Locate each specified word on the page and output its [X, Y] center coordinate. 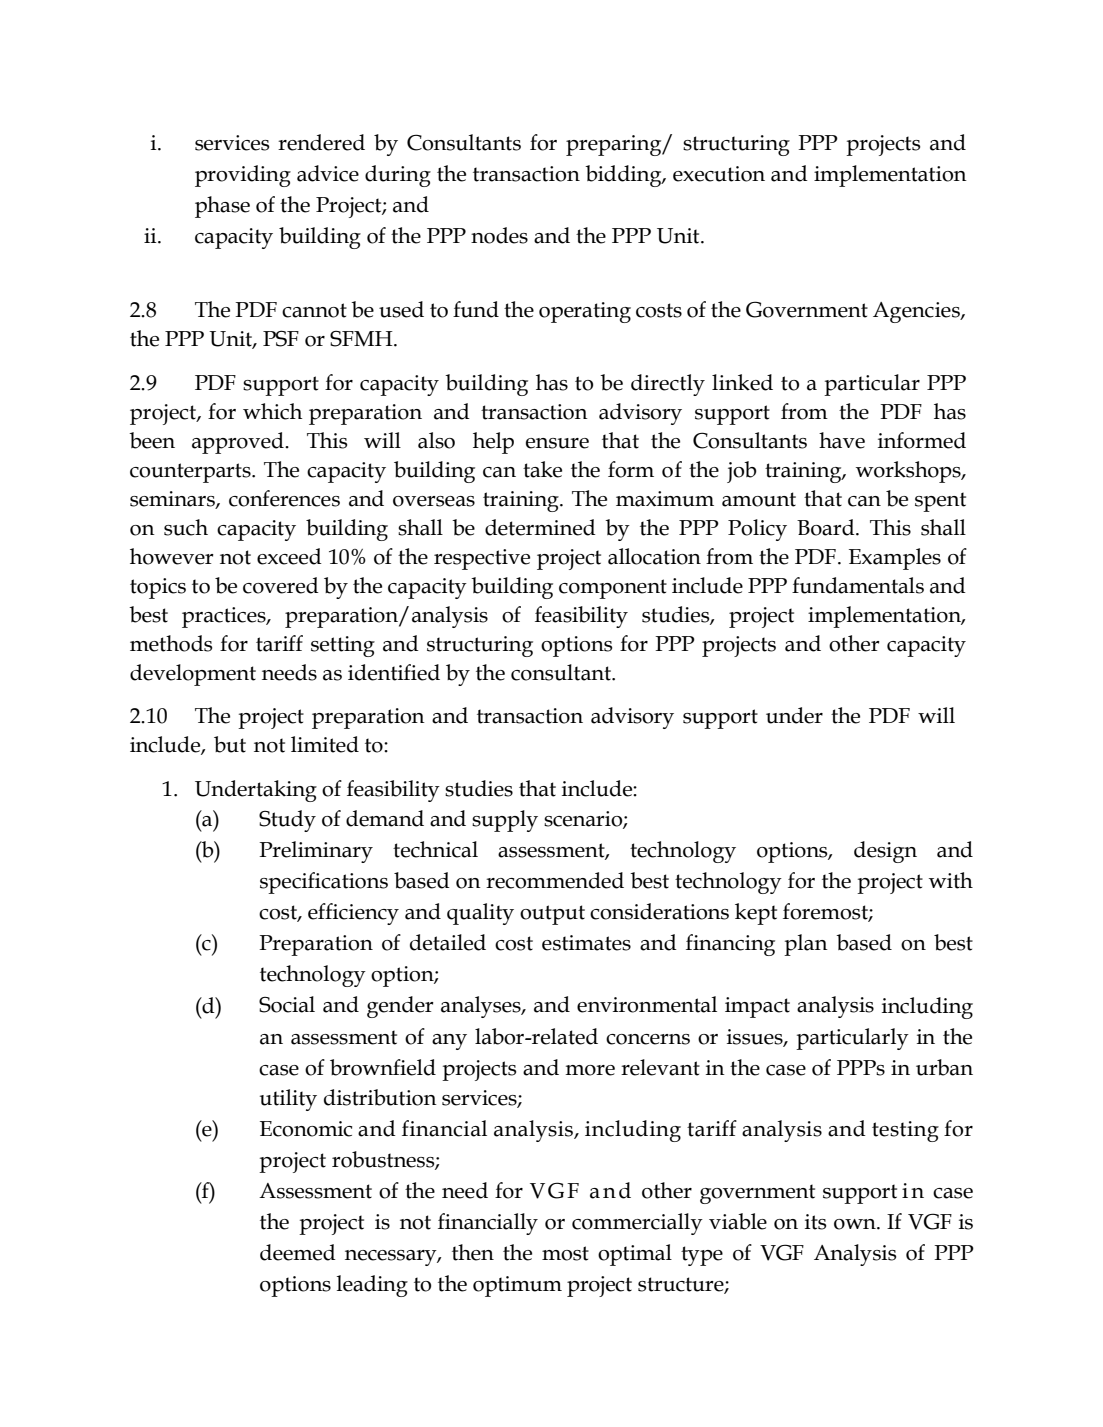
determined [540, 527]
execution [719, 174]
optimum [517, 1286]
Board [827, 527]
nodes [499, 235]
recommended [555, 880]
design [885, 852]
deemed [298, 1252]
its [815, 1222]
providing [243, 176]
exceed [289, 556]
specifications [324, 883]
